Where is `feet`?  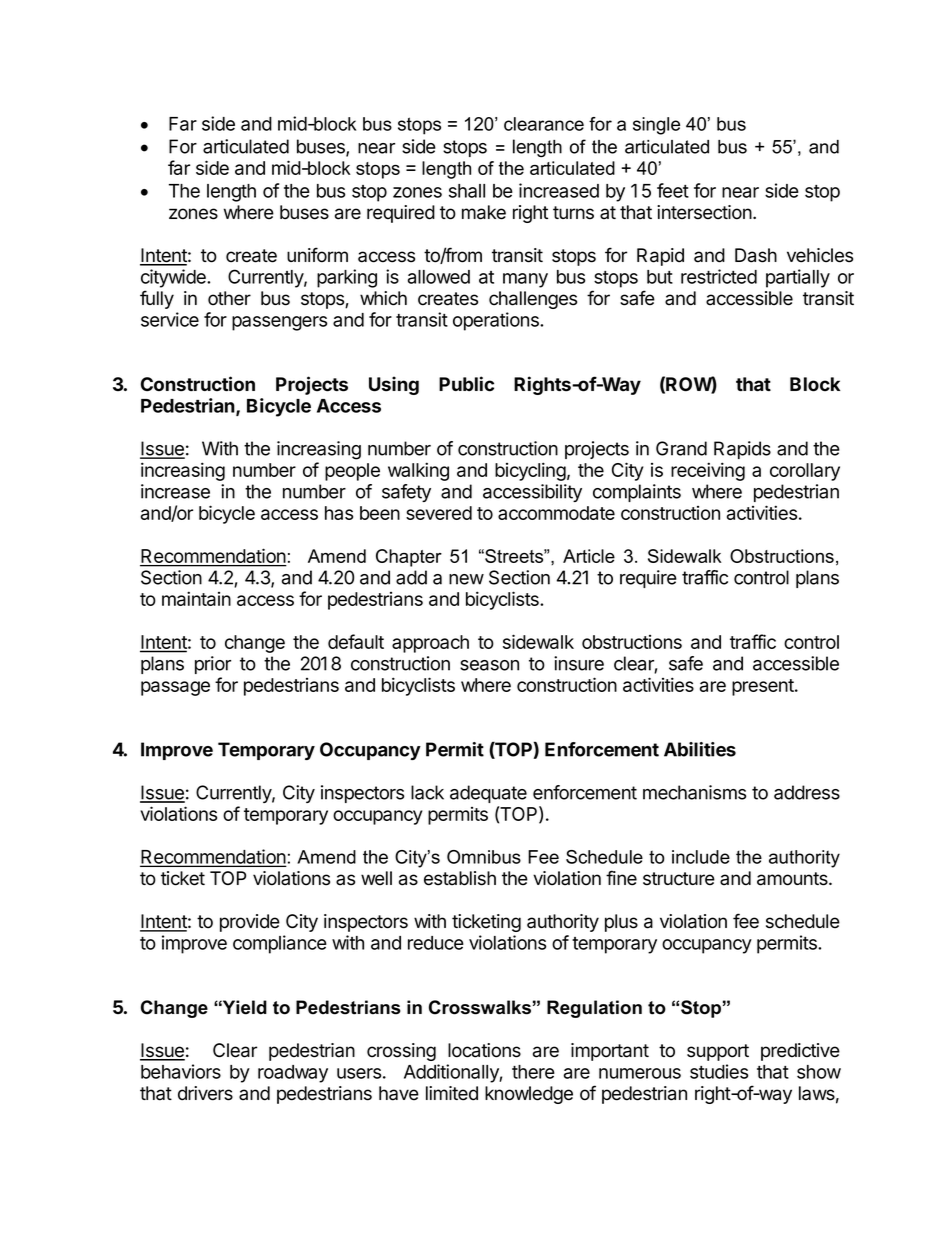 feet is located at coordinates (673, 190).
